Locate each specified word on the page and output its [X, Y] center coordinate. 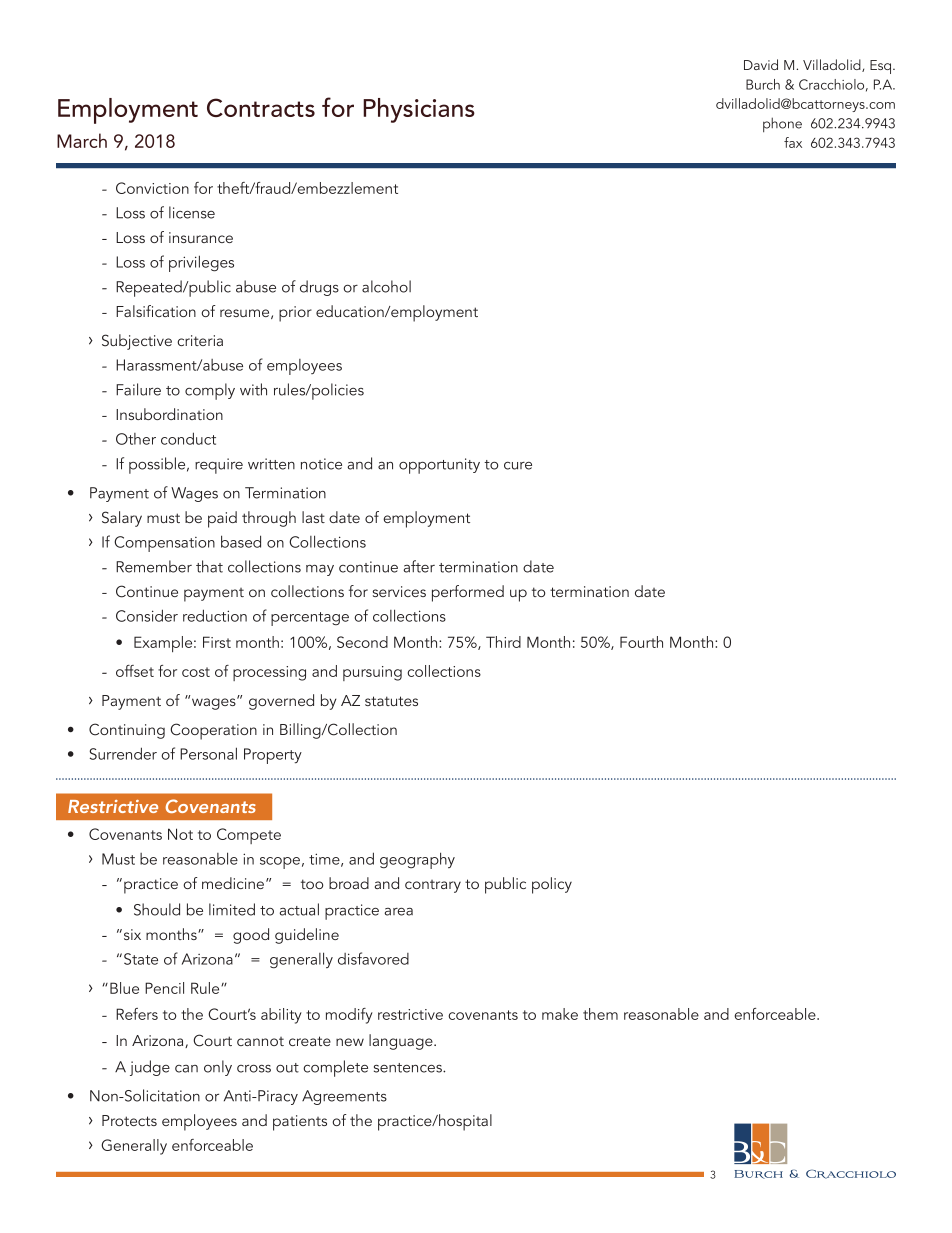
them [600, 1014]
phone [782, 124]
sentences [409, 1068]
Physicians [419, 110]
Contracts [261, 107]
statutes [391, 701]
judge [150, 1068]
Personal [208, 753]
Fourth [641, 642]
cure [518, 466]
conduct [188, 438]
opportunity [439, 466]
